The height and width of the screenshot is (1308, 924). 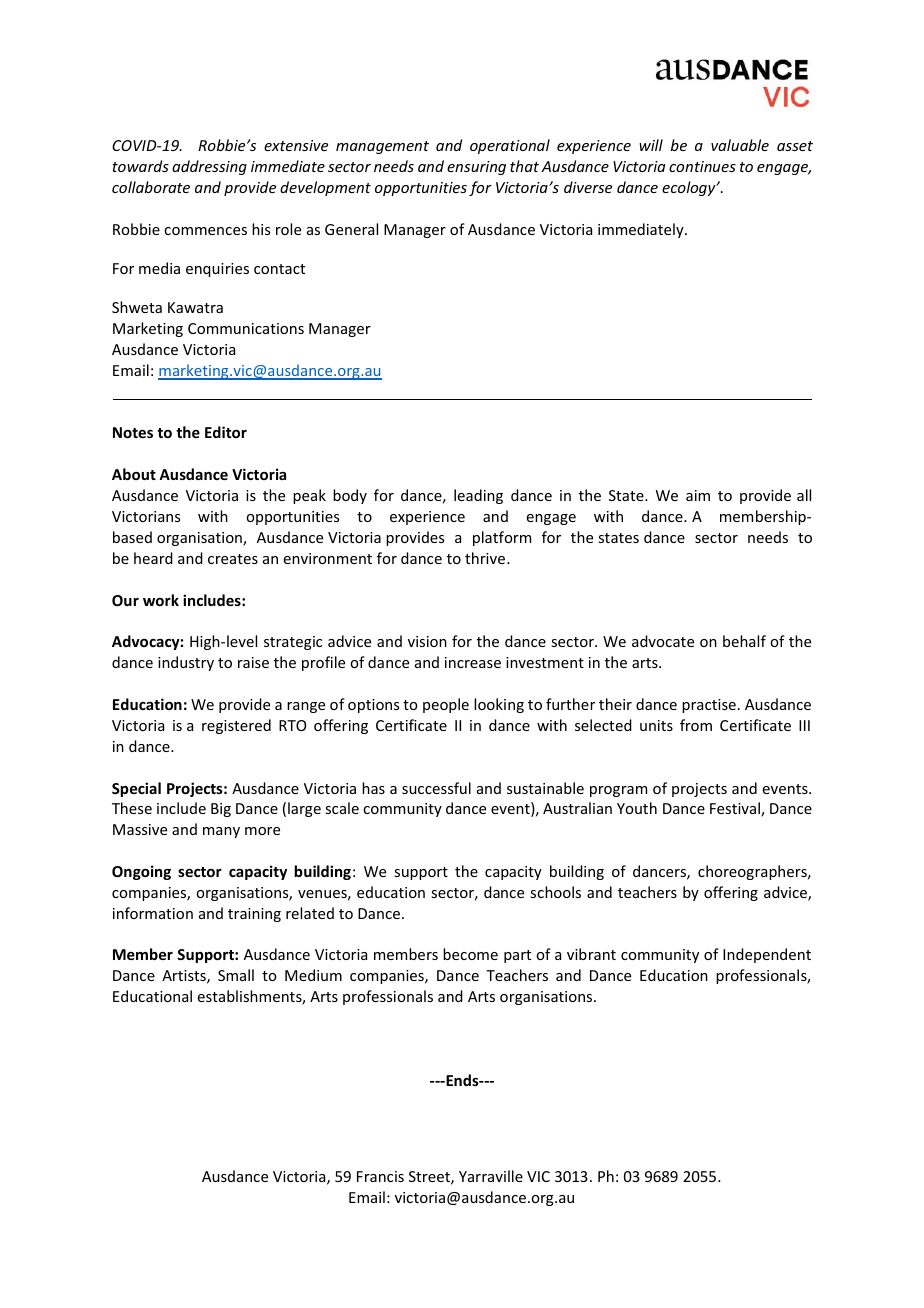 What do you see at coordinates (478, 496) in the screenshot?
I see `leading` at bounding box center [478, 496].
